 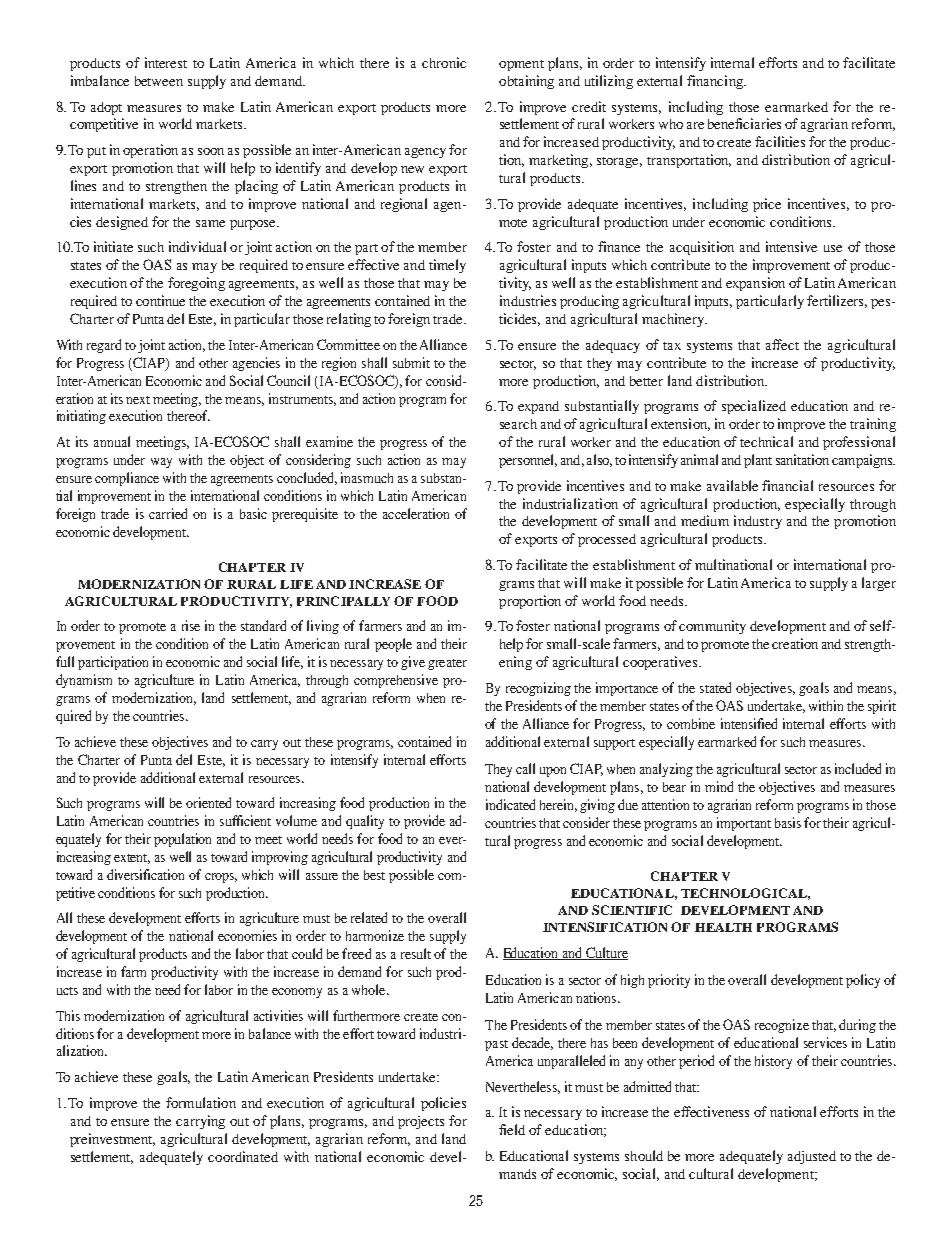 What do you see at coordinates (526, 82) in the document?
I see `obtaining` at bounding box center [526, 82].
